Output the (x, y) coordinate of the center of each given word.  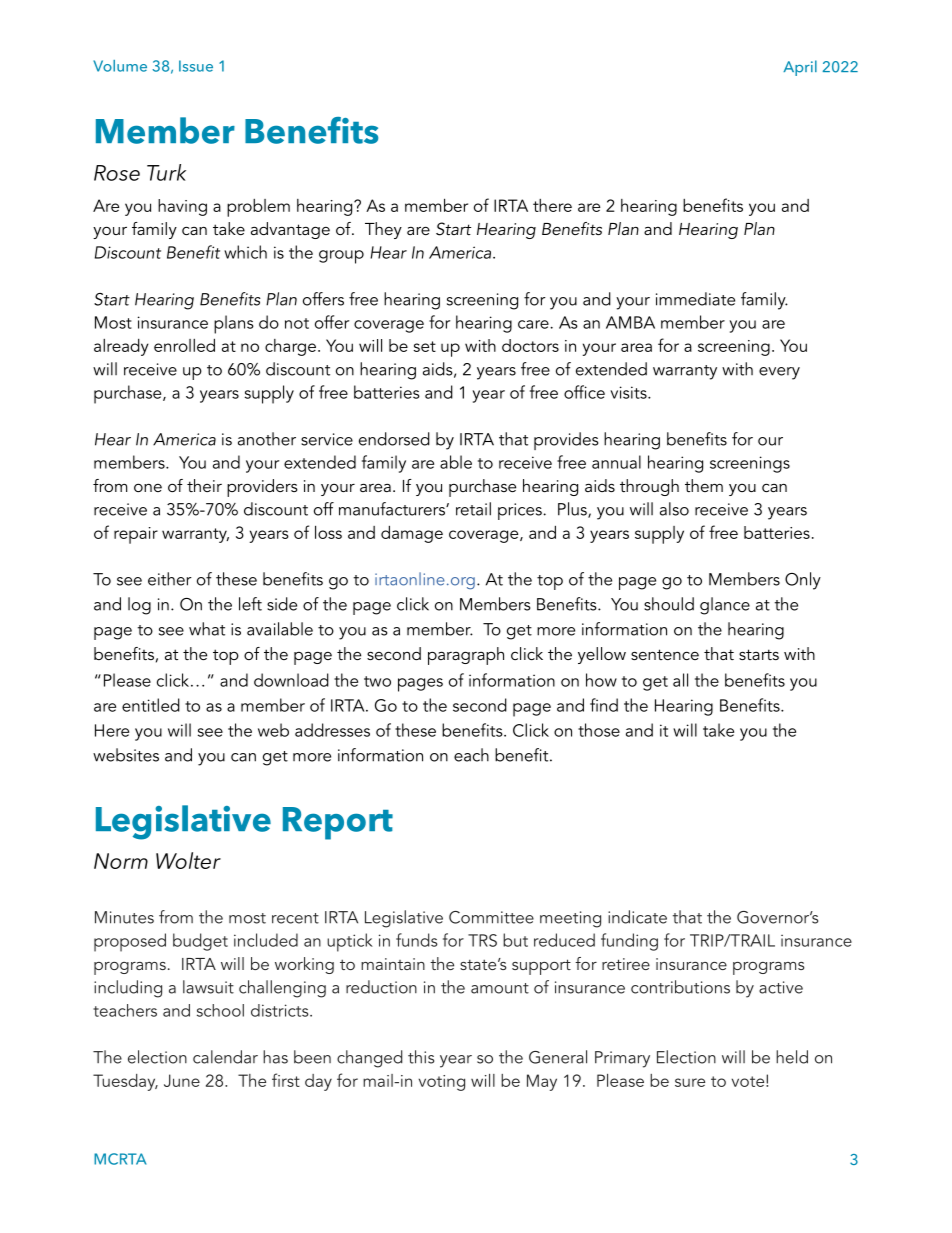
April (800, 68)
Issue (196, 66)
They (383, 230)
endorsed (394, 439)
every (779, 373)
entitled (151, 705)
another (267, 439)
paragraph (466, 656)
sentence (665, 654)
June (182, 1080)
